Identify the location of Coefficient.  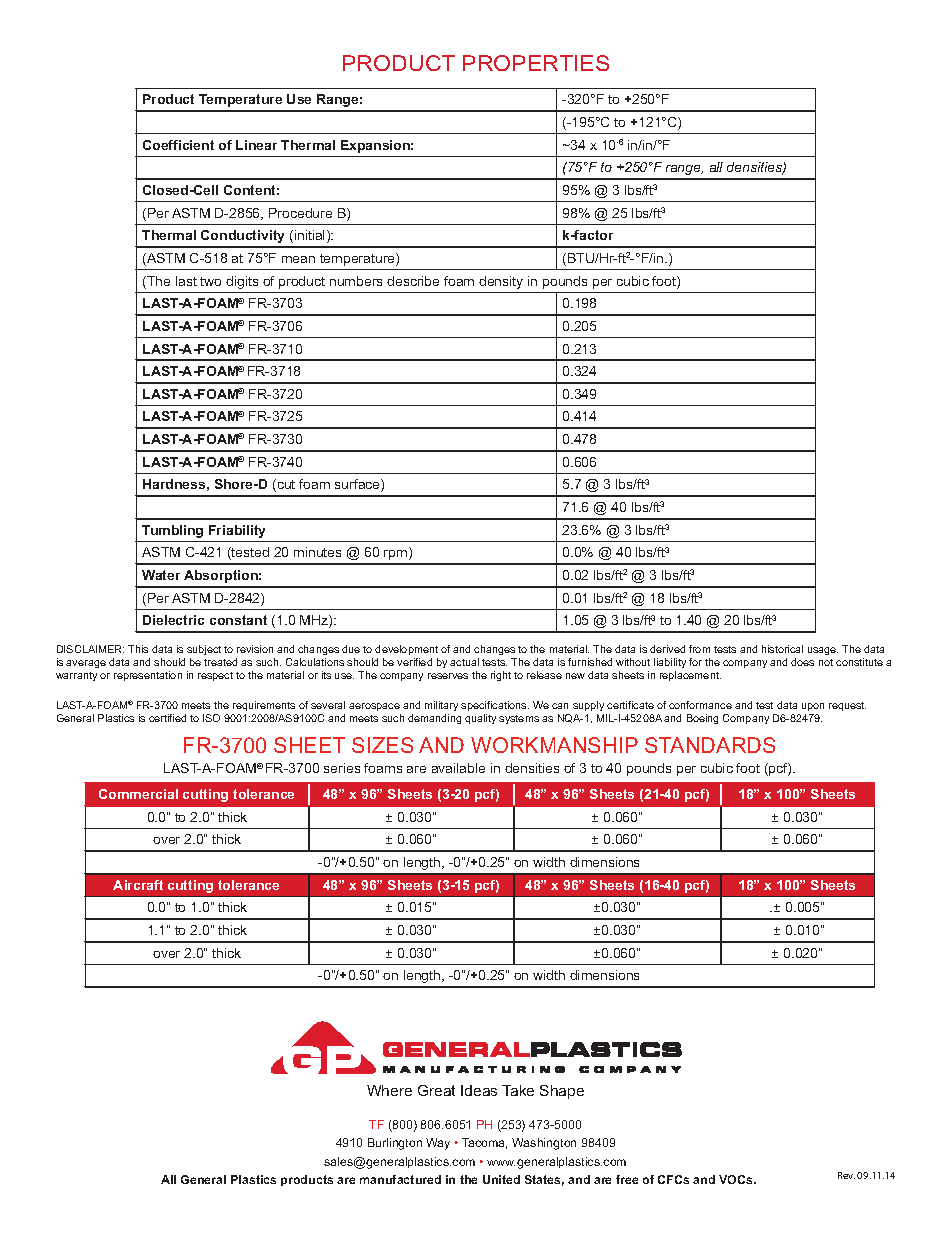
(178, 145).
